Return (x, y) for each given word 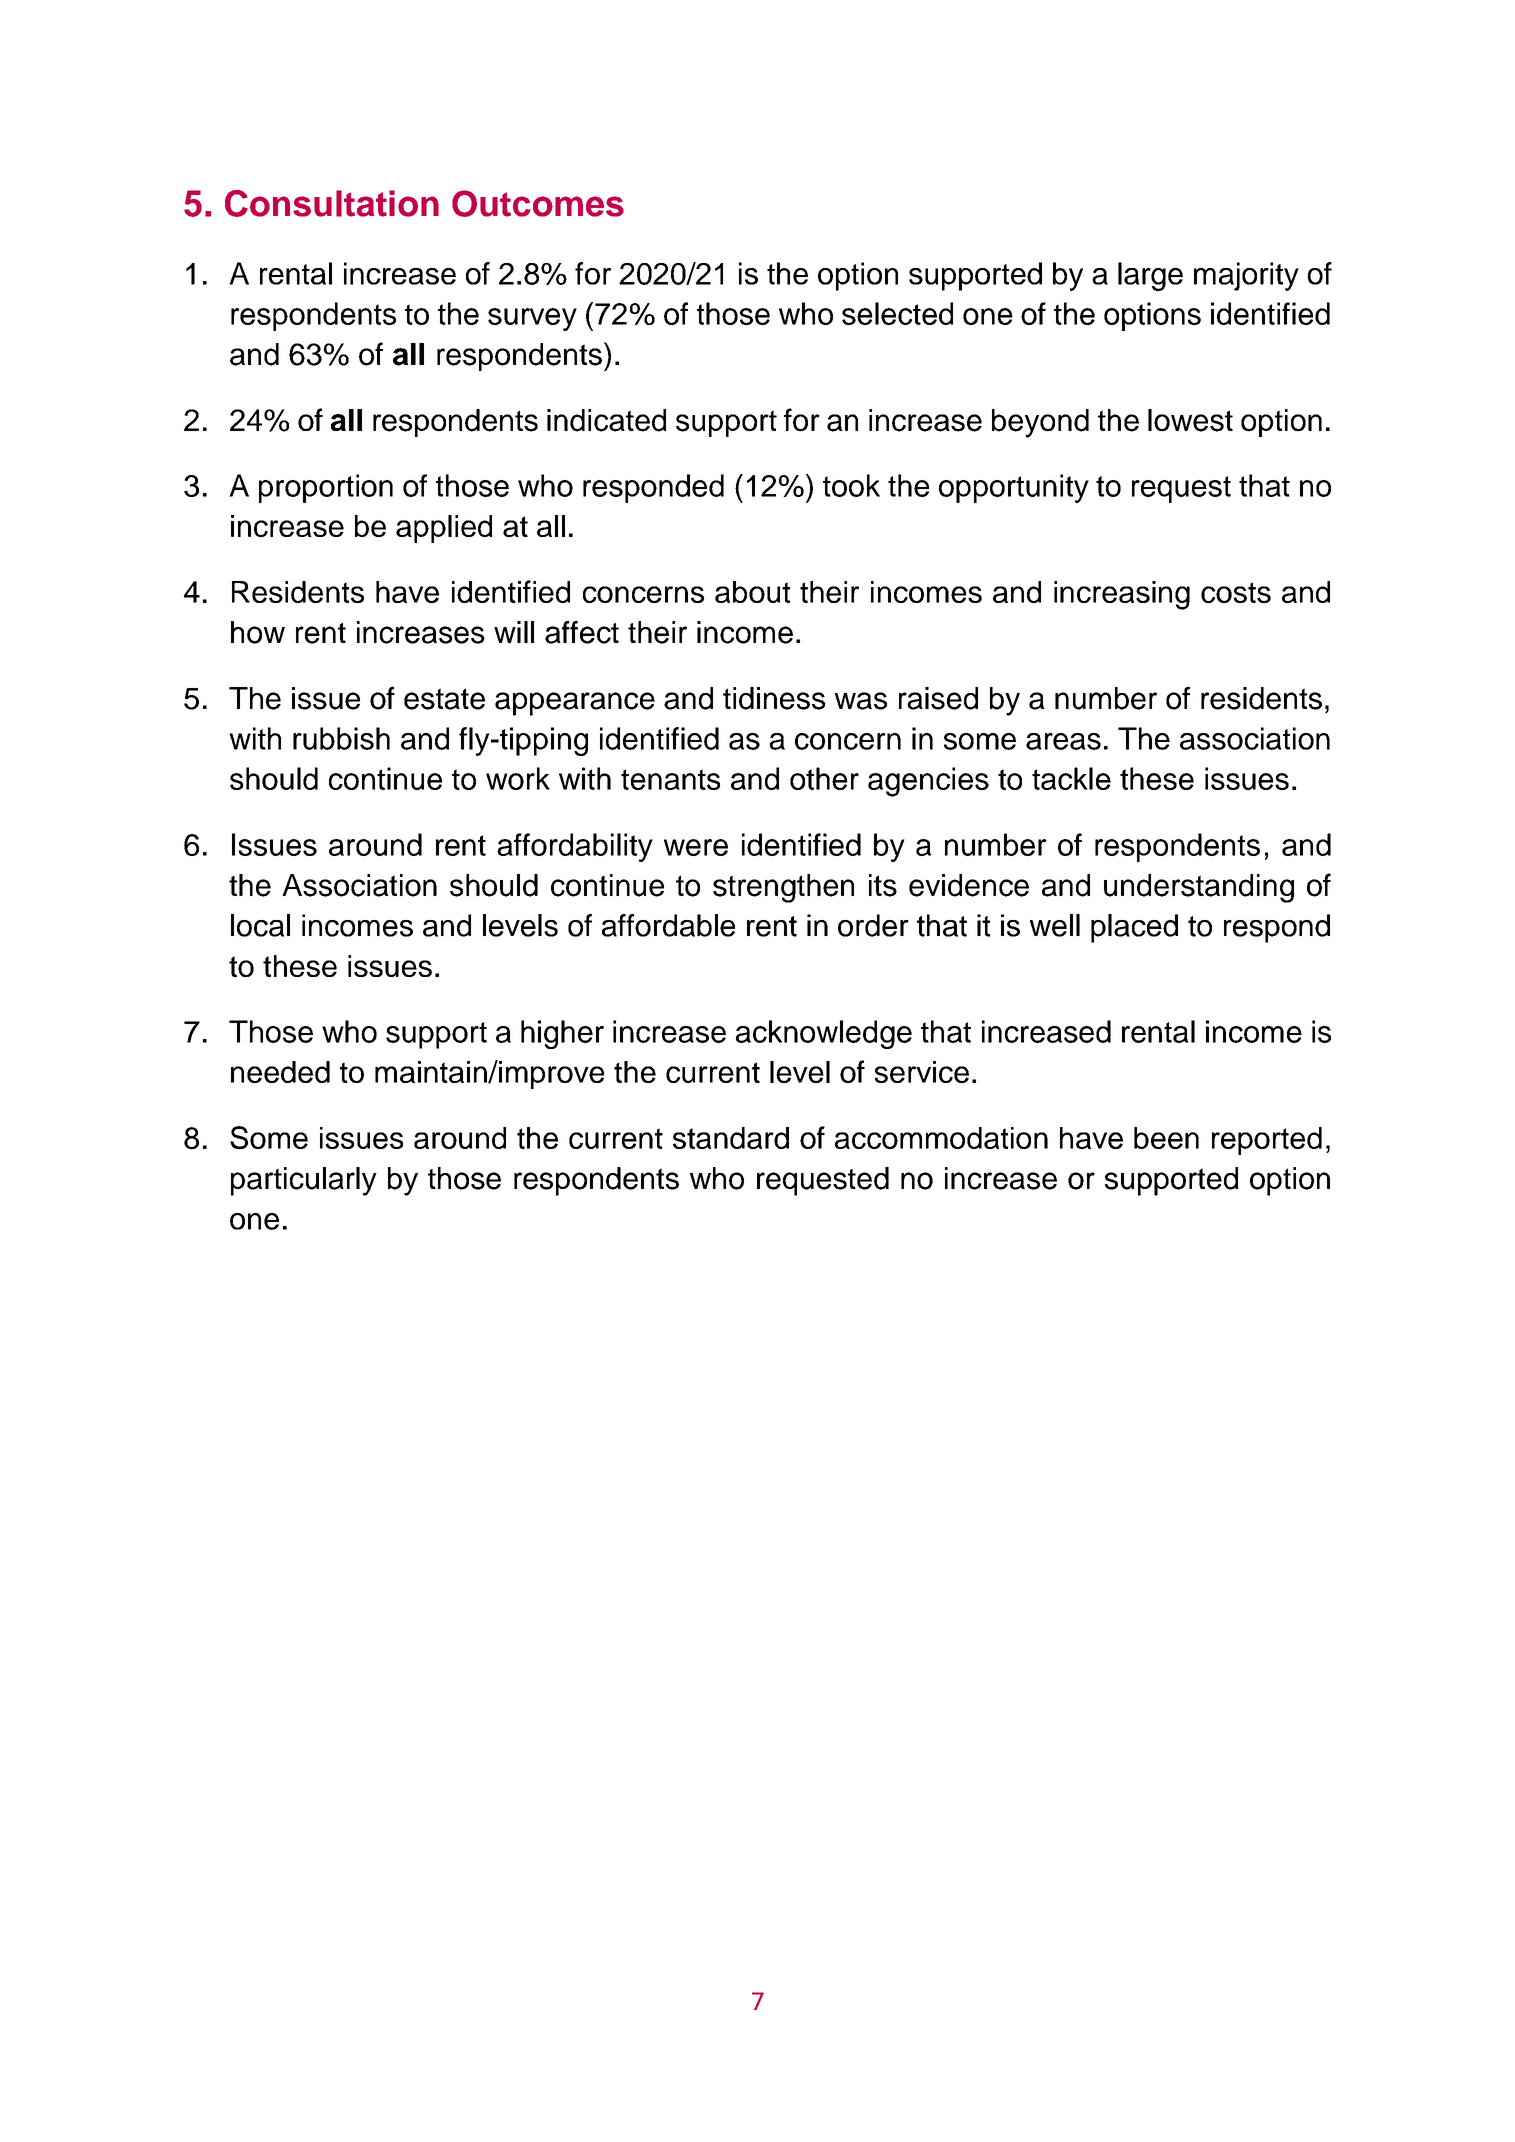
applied (444, 529)
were (696, 847)
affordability (575, 847)
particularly (304, 1181)
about (752, 592)
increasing (1122, 595)
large (1150, 276)
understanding (1199, 888)
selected (897, 313)
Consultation (332, 203)
